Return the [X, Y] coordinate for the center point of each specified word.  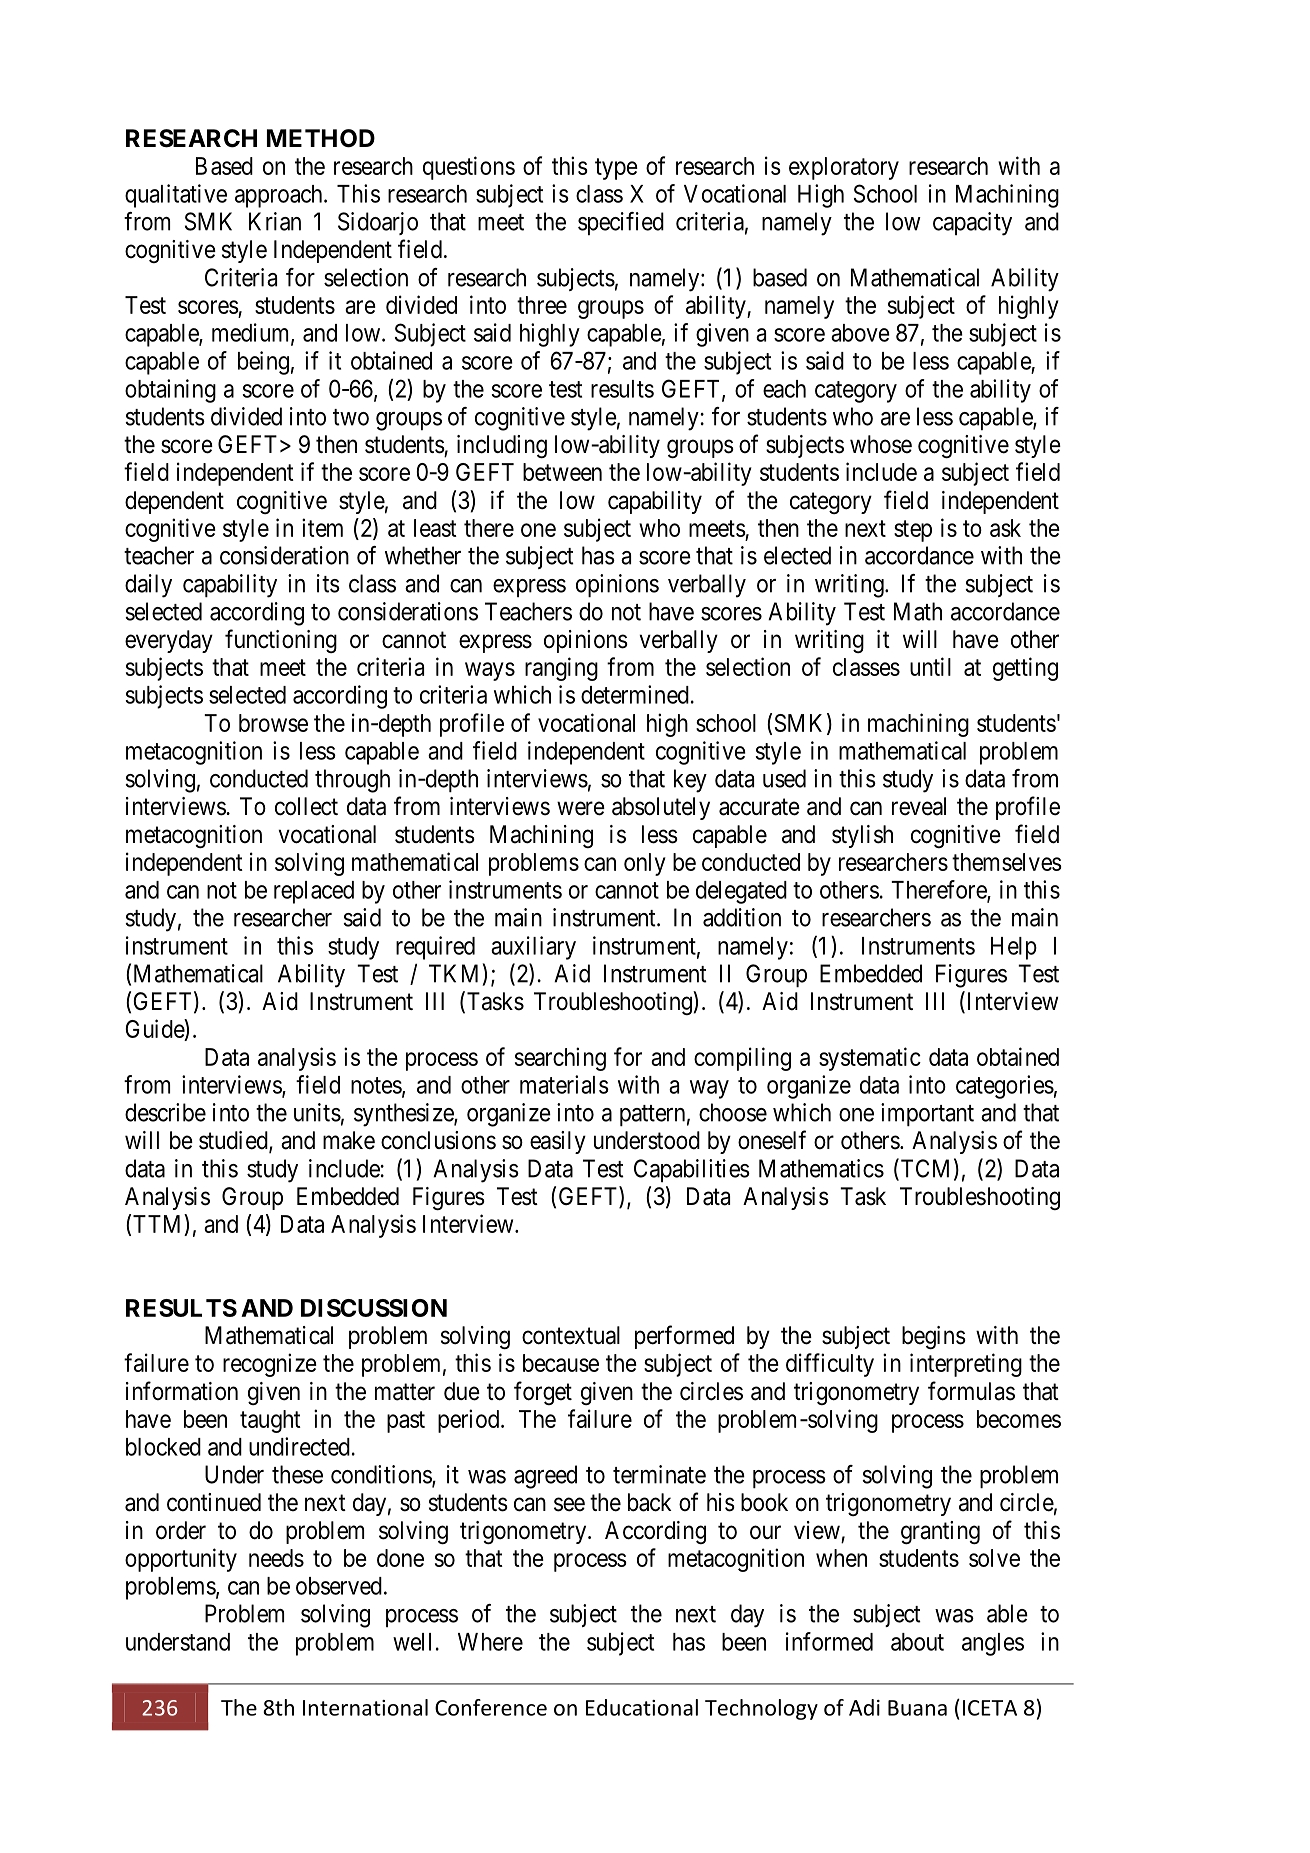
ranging [561, 669]
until [930, 666]
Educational [642, 1707]
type [616, 169]
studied [234, 1141]
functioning [281, 641]
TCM [923, 1169]
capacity [972, 224]
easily [558, 1142]
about [917, 1642]
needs [276, 1558]
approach [280, 196]
